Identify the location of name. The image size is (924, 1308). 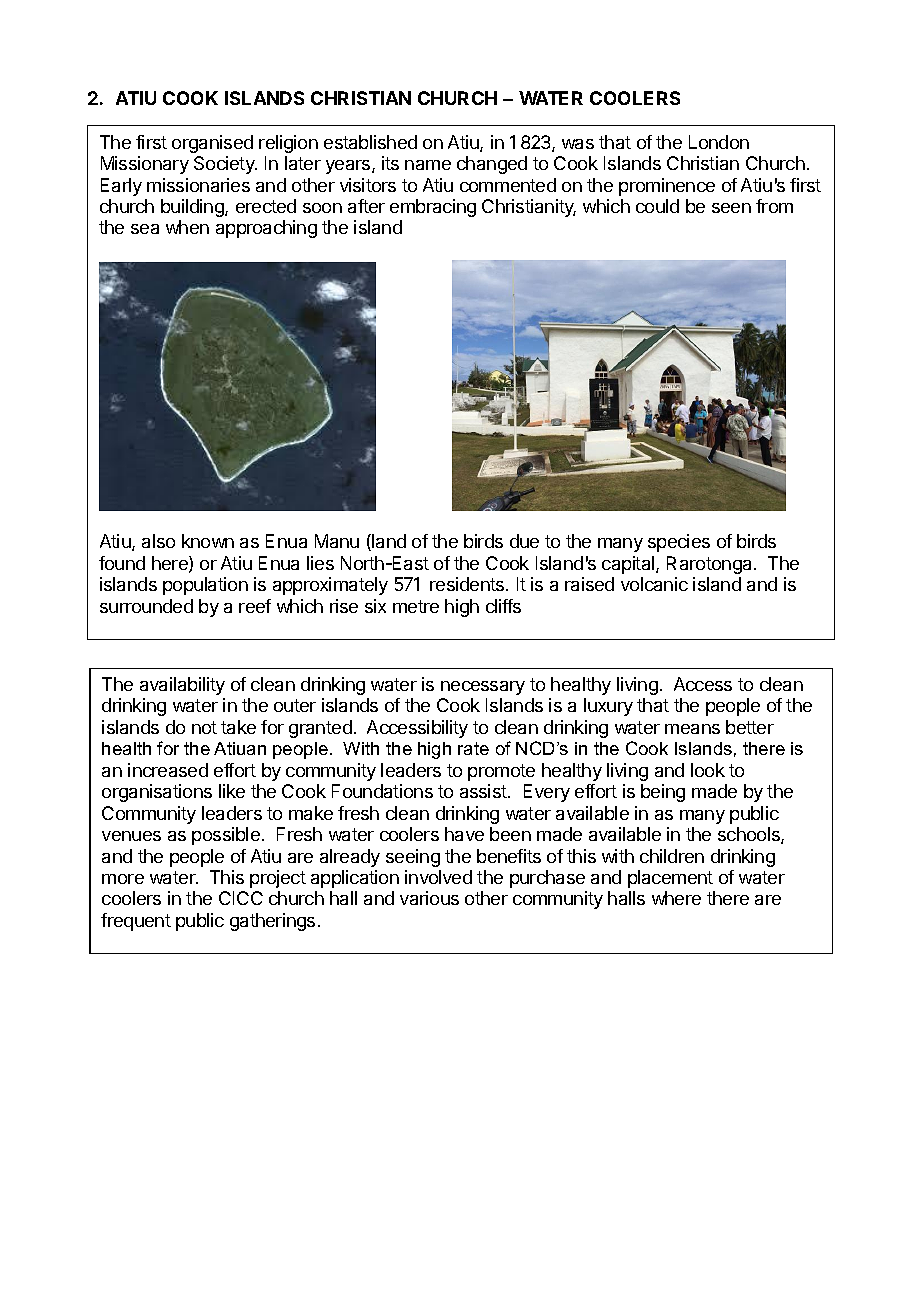
(428, 165).
